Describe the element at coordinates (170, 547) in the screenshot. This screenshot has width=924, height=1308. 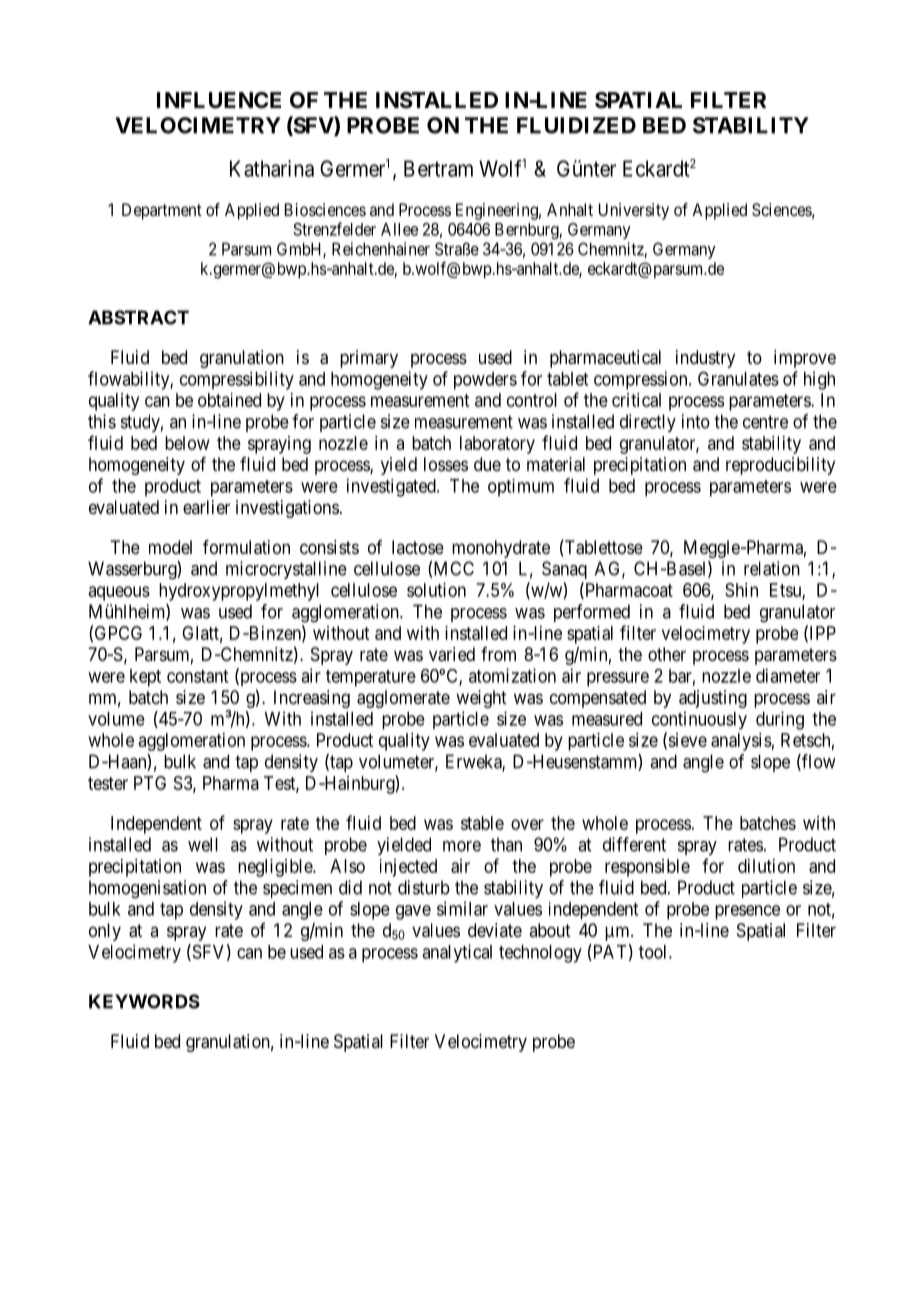
I see `model` at that location.
